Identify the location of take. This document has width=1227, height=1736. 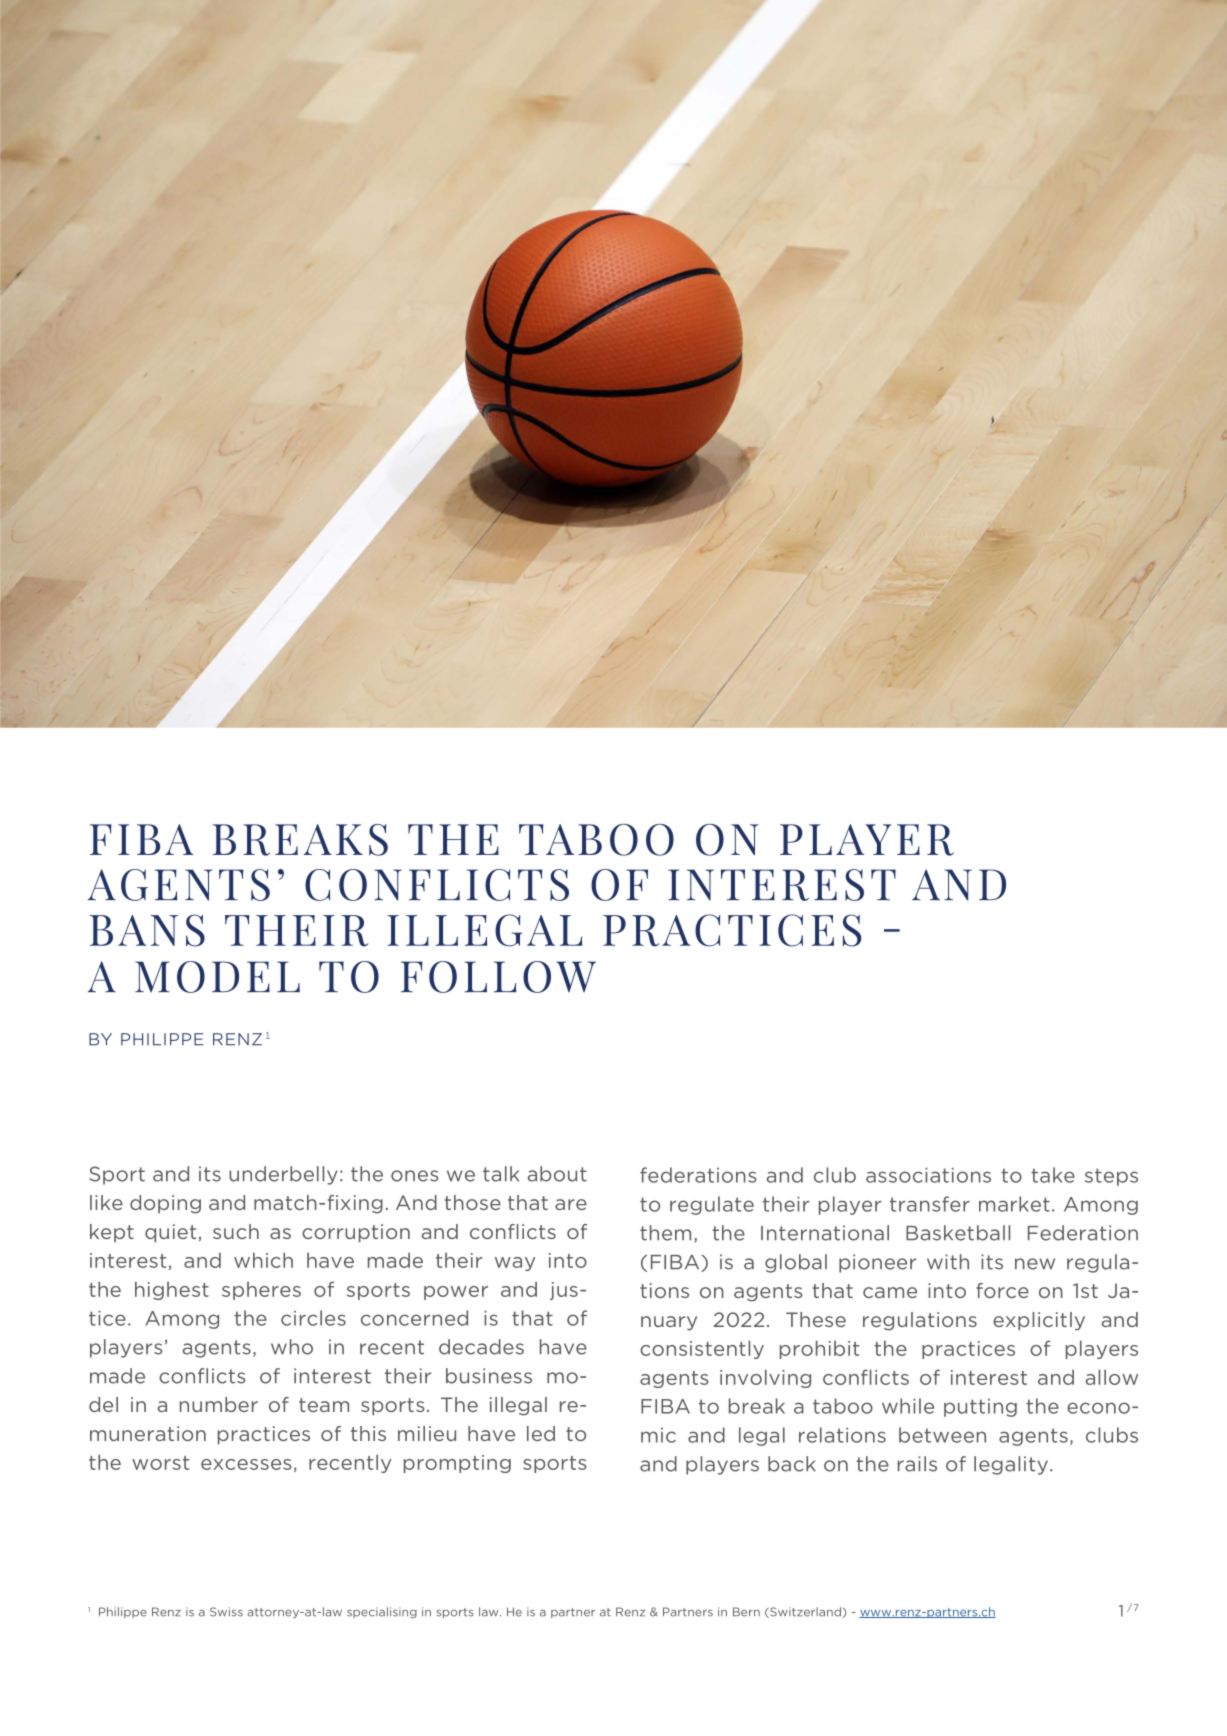
(1053, 1175).
